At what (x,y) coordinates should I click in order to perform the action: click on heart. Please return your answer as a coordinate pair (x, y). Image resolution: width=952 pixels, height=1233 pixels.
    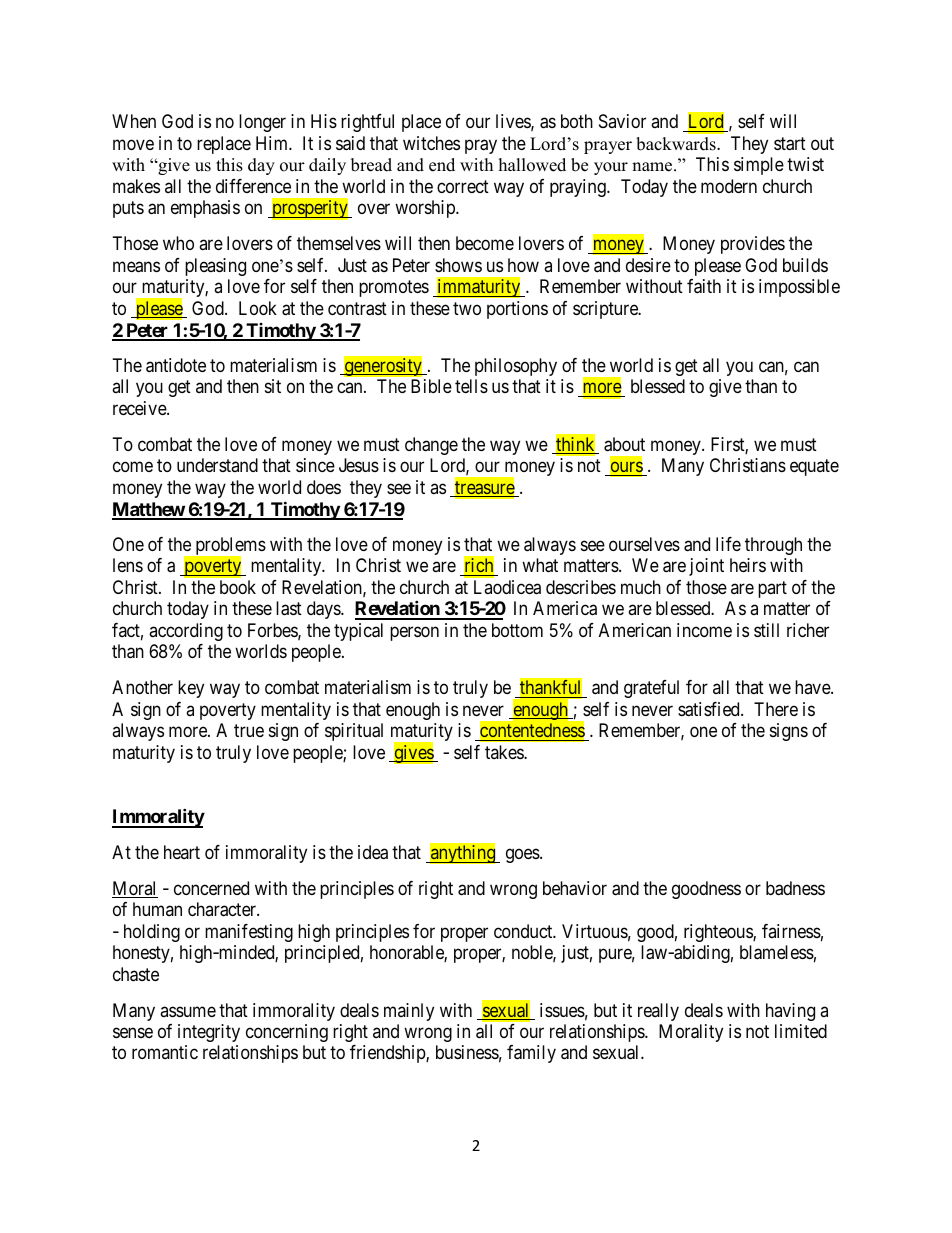
    Looking at the image, I should click on (182, 852).
